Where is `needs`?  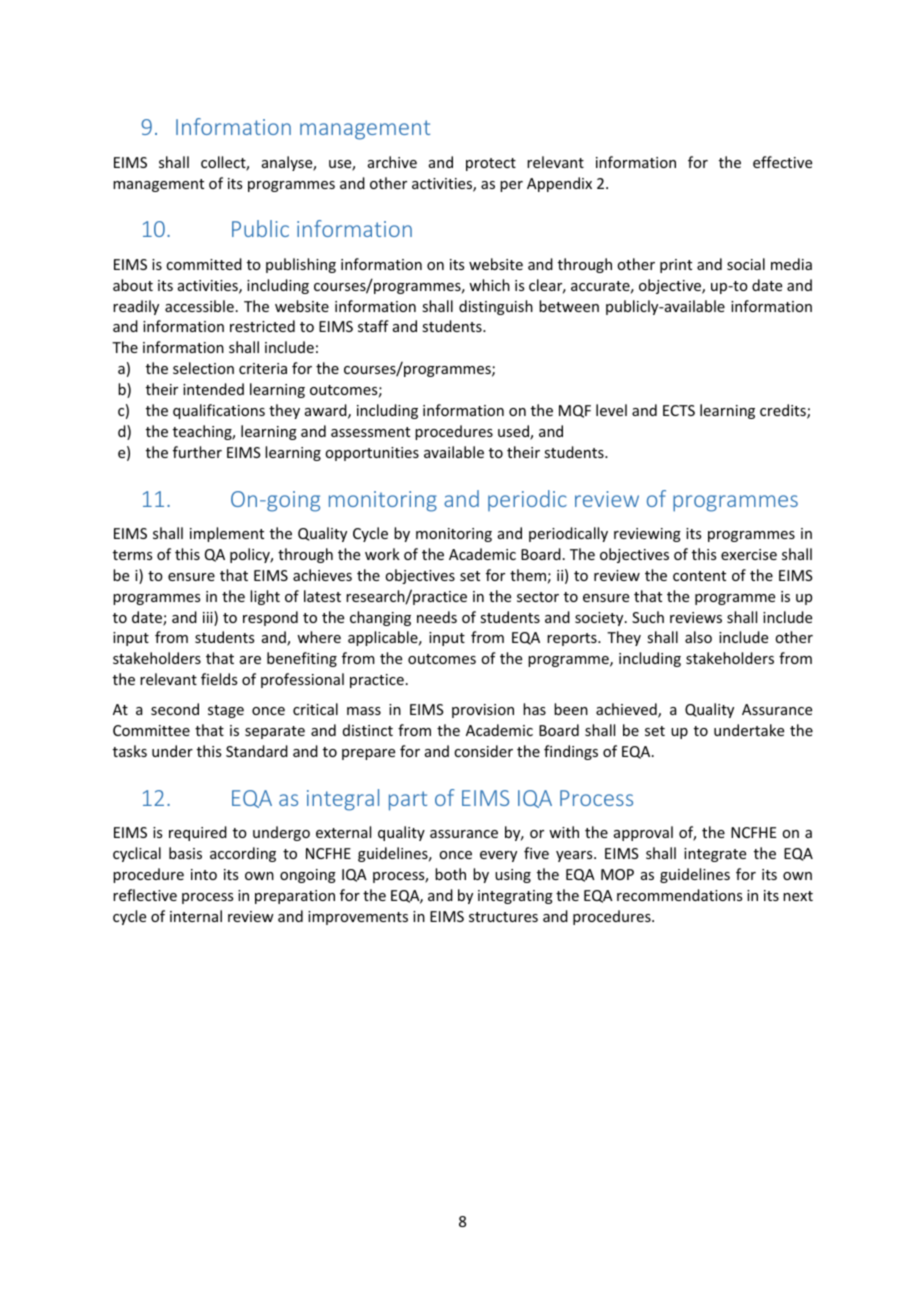 needs is located at coordinates (437, 617).
